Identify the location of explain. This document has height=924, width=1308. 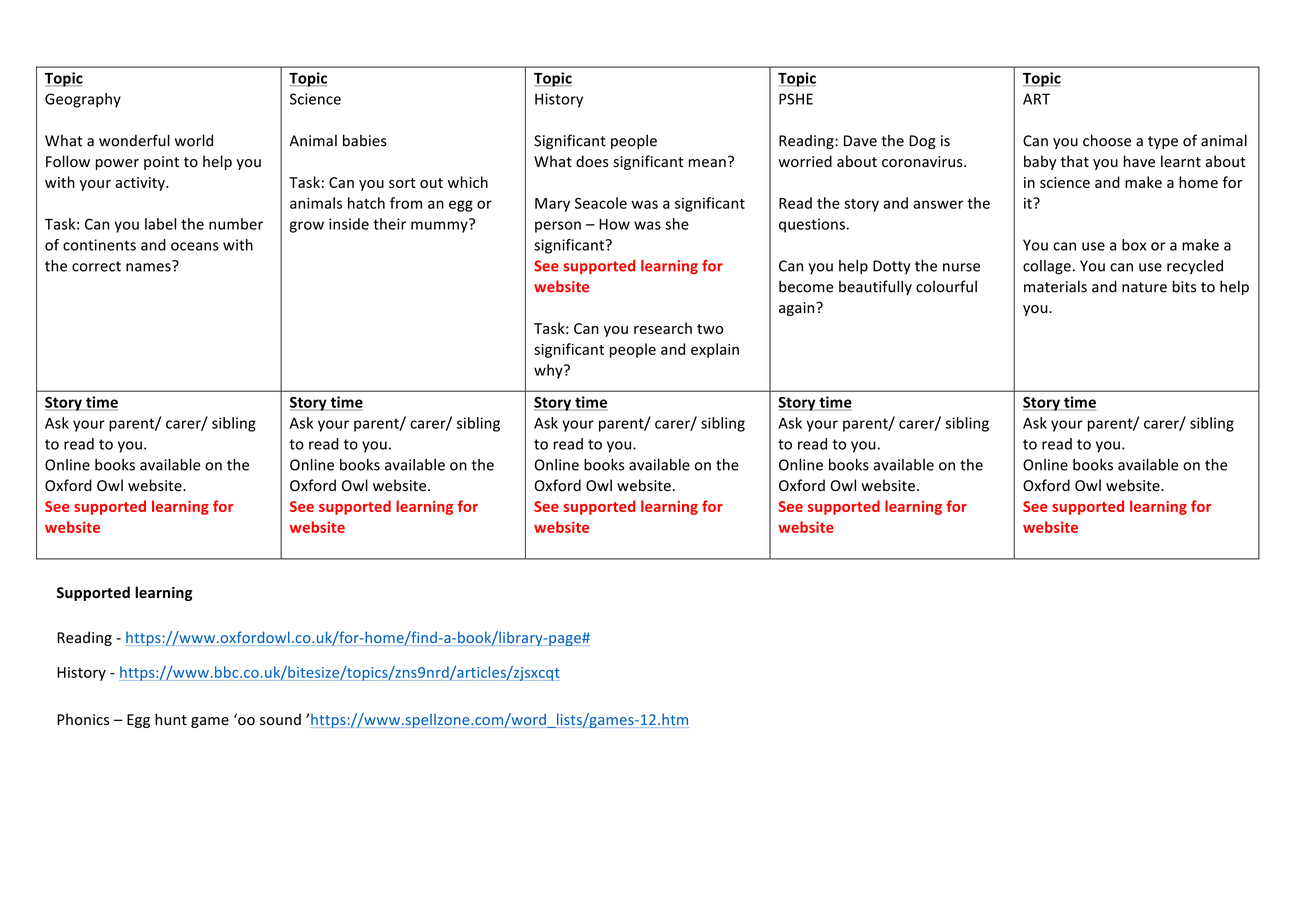
(715, 350).
